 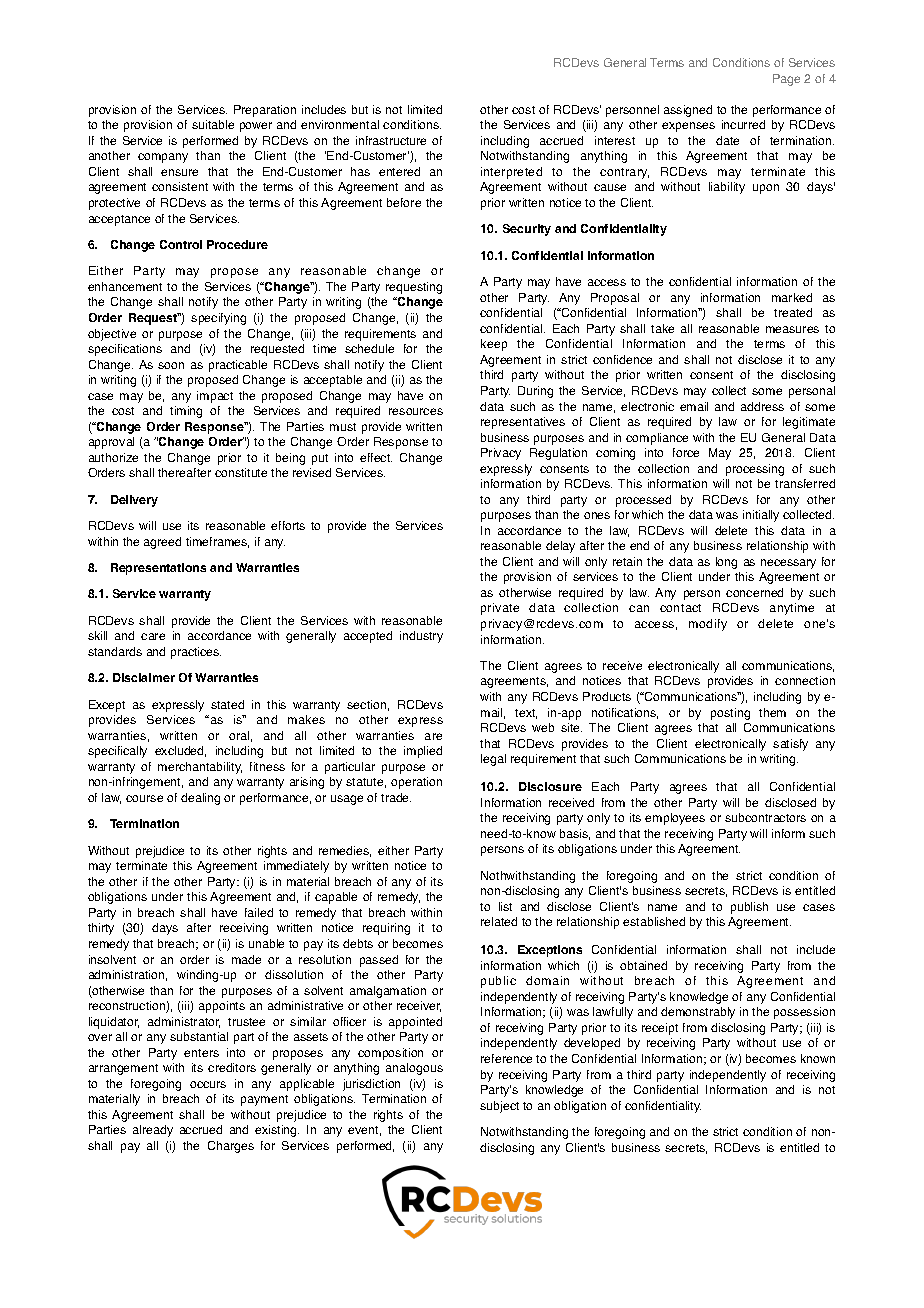 What do you see at coordinates (660, 1029) in the screenshot?
I see `receipt` at bounding box center [660, 1029].
